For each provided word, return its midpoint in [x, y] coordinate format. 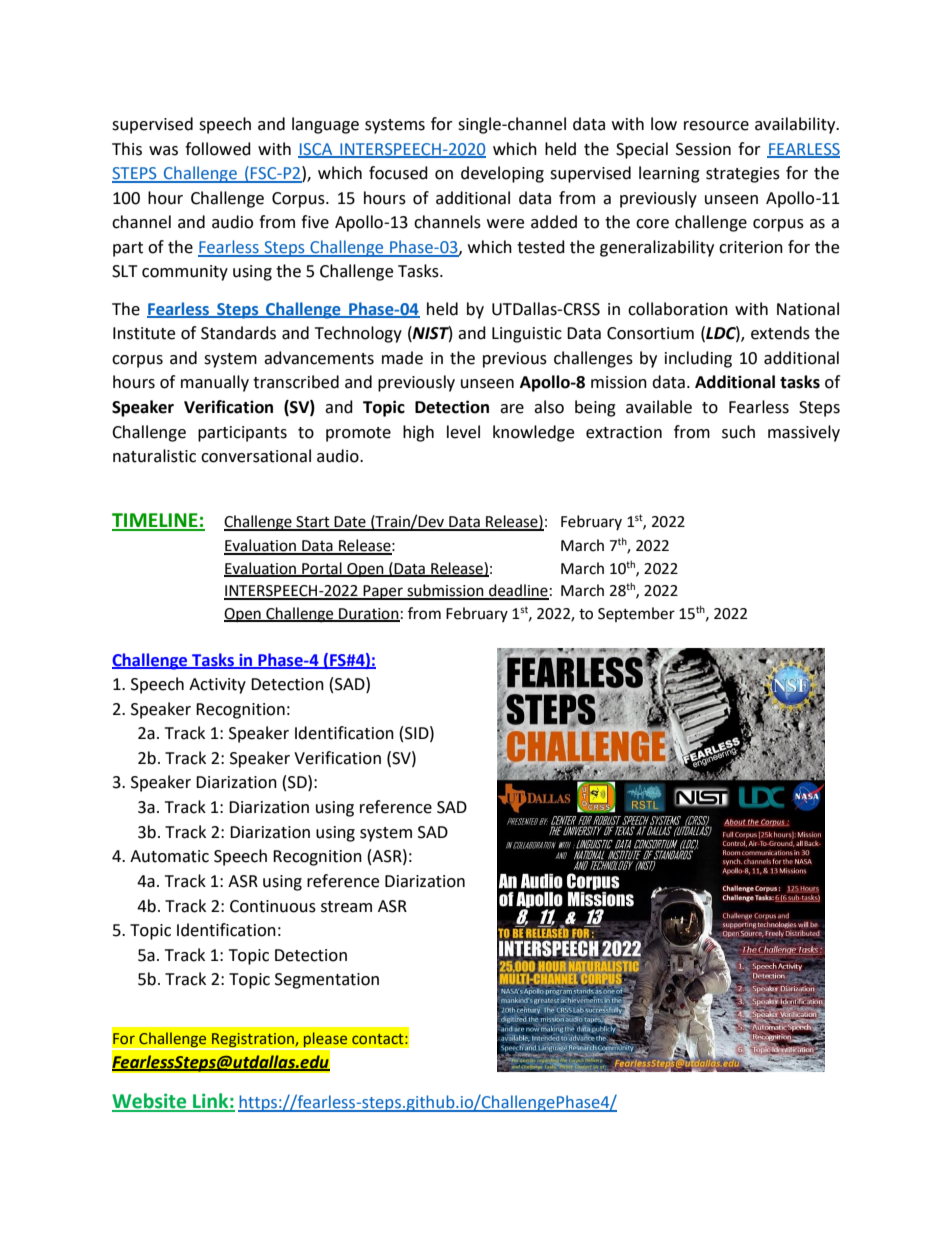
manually [215, 383]
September [636, 614]
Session [703, 149]
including [698, 359]
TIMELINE [156, 521]
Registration [253, 1041]
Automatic [169, 856]
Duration [368, 614]
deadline [518, 591]
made [402, 358]
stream [346, 907]
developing [502, 174]
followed [218, 149]
